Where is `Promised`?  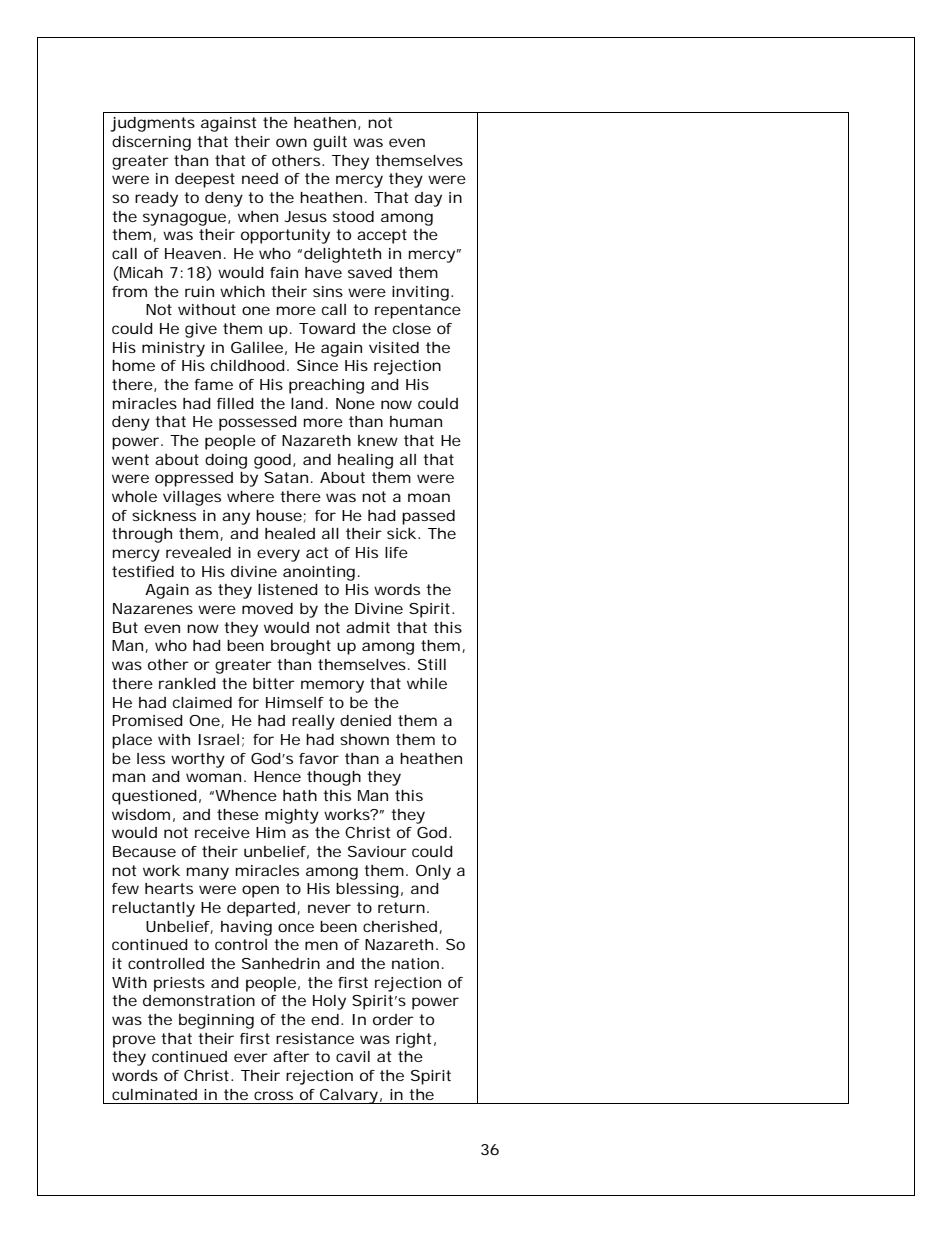 Promised is located at coordinates (147, 720).
